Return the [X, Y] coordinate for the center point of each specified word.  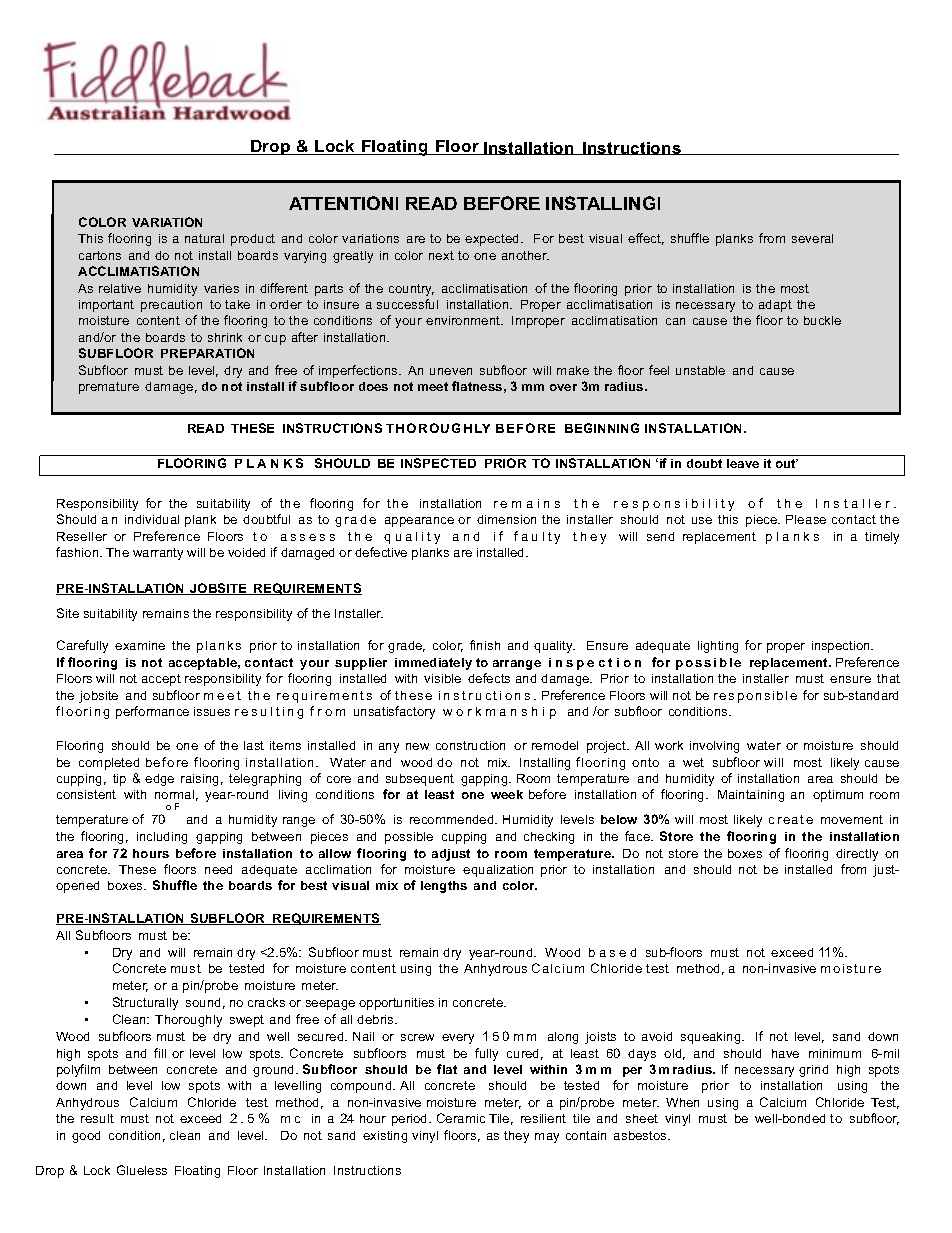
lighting [718, 647]
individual [152, 519]
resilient [543, 1118]
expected [491, 240]
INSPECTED [438, 463]
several [812, 238]
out [787, 463]
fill [160, 1053]
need [218, 869]
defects [489, 678]
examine [140, 645]
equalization [498, 871]
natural [204, 238]
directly [857, 855]
